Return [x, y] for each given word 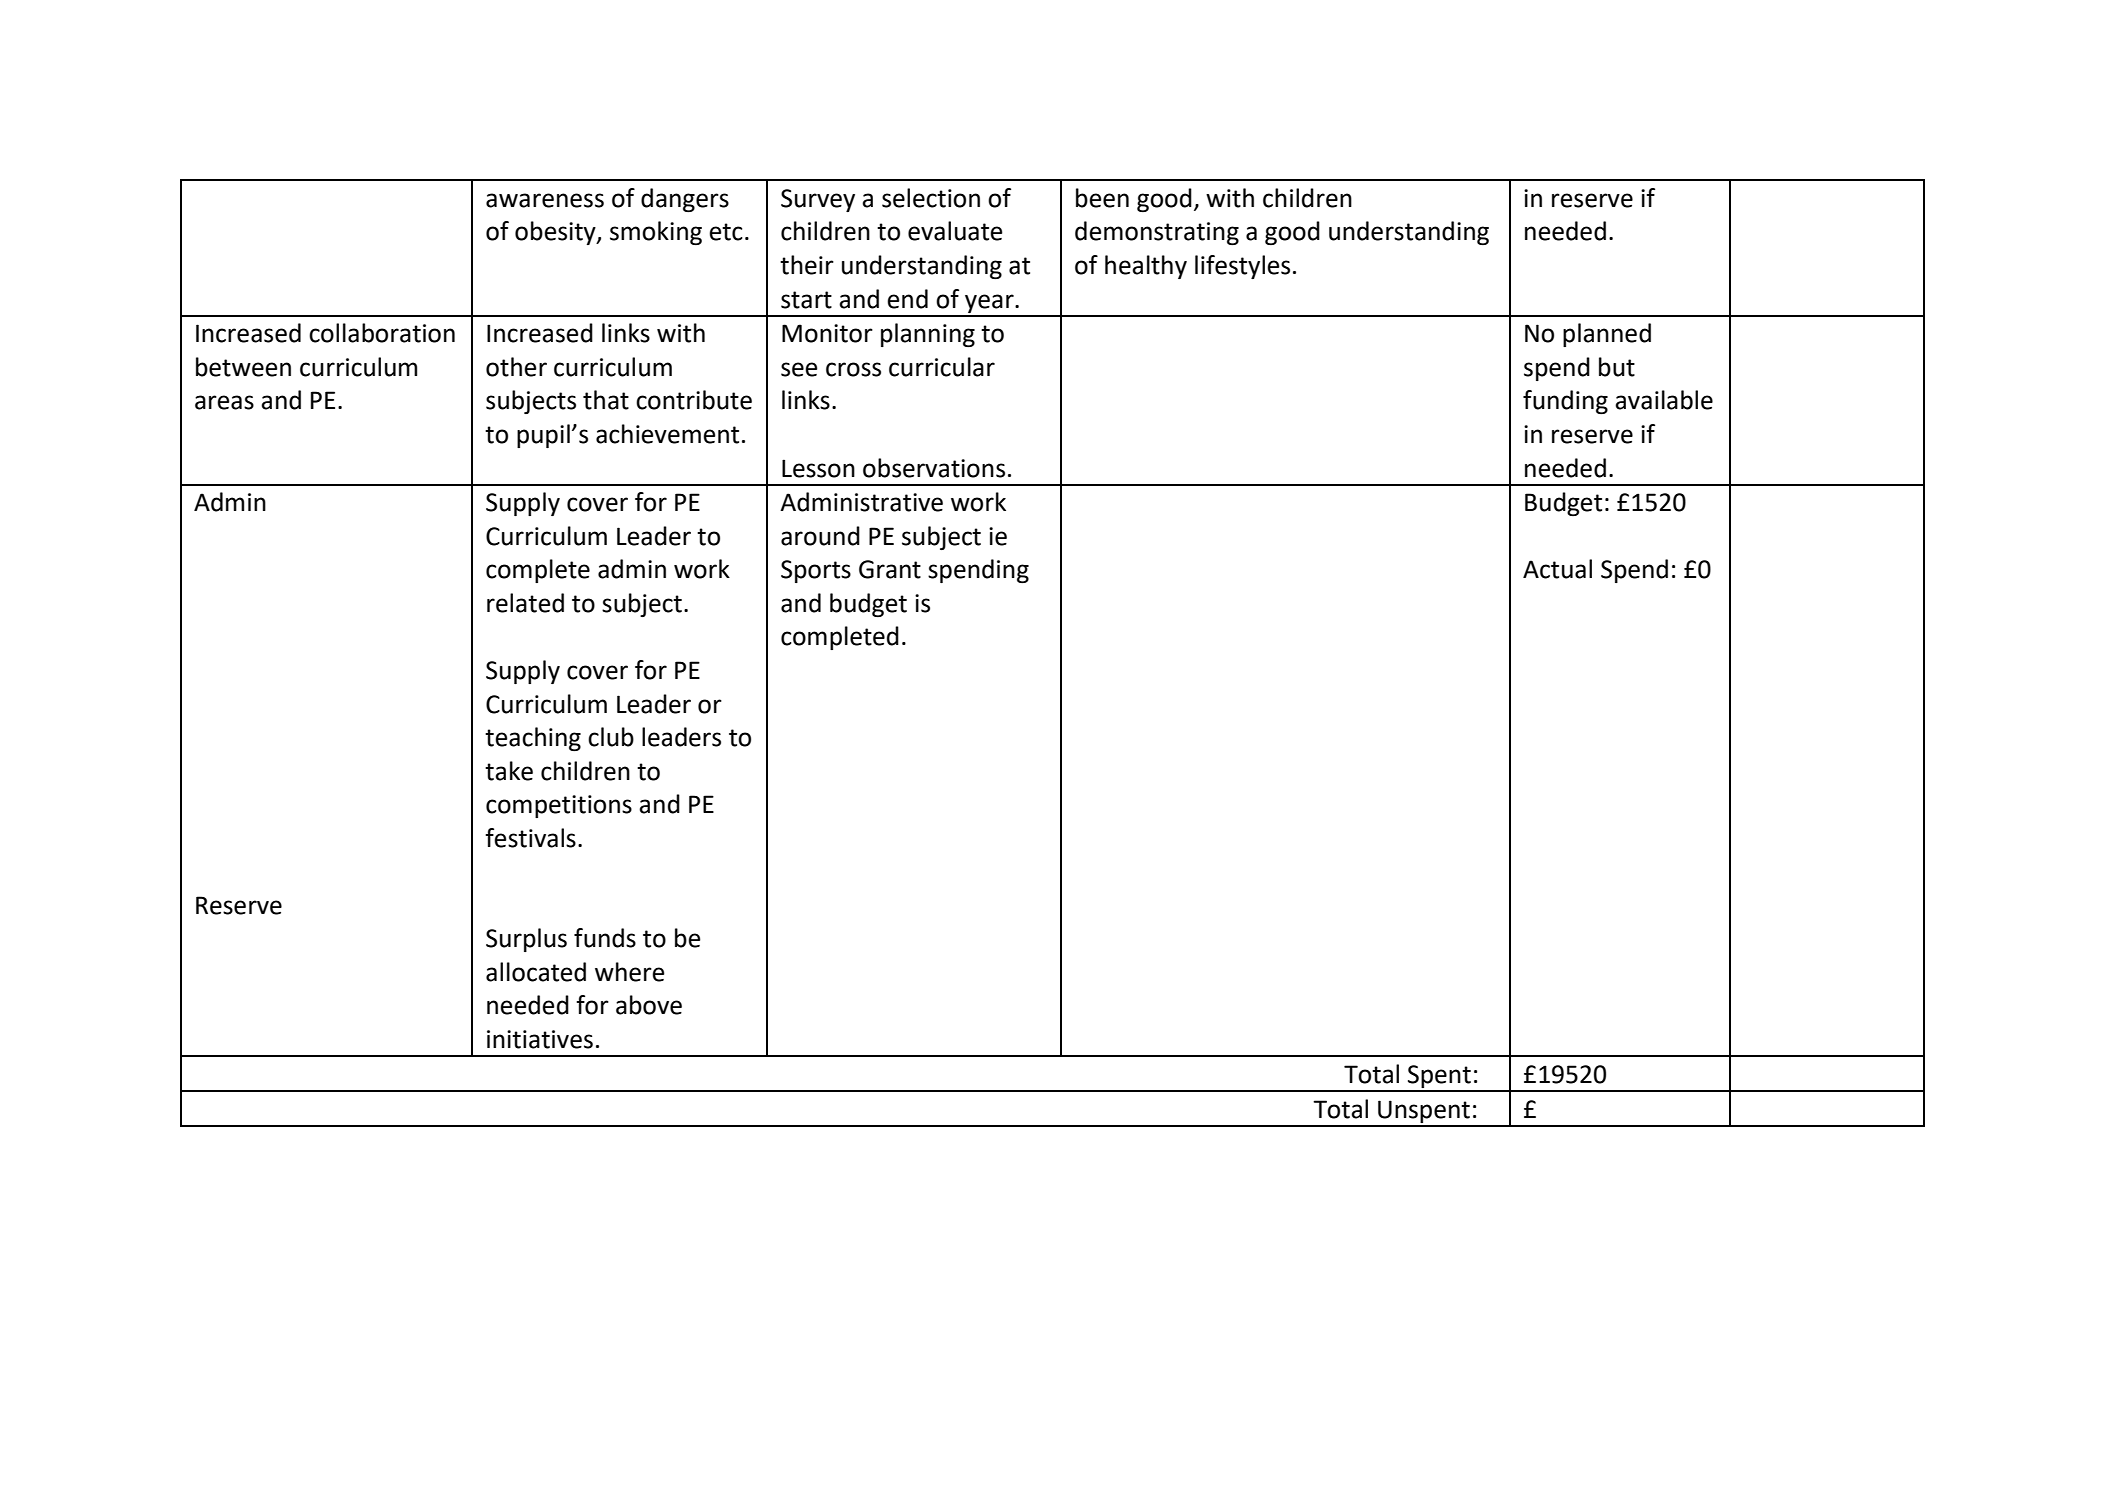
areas [224, 402]
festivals [530, 838]
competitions [559, 806]
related [525, 603]
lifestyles [1242, 267]
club [611, 737]
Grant [890, 569]
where [629, 972]
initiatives [540, 1039]
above [649, 1005]
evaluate [955, 231]
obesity [556, 233]
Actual [1557, 569]
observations [934, 468]
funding [1565, 402]
